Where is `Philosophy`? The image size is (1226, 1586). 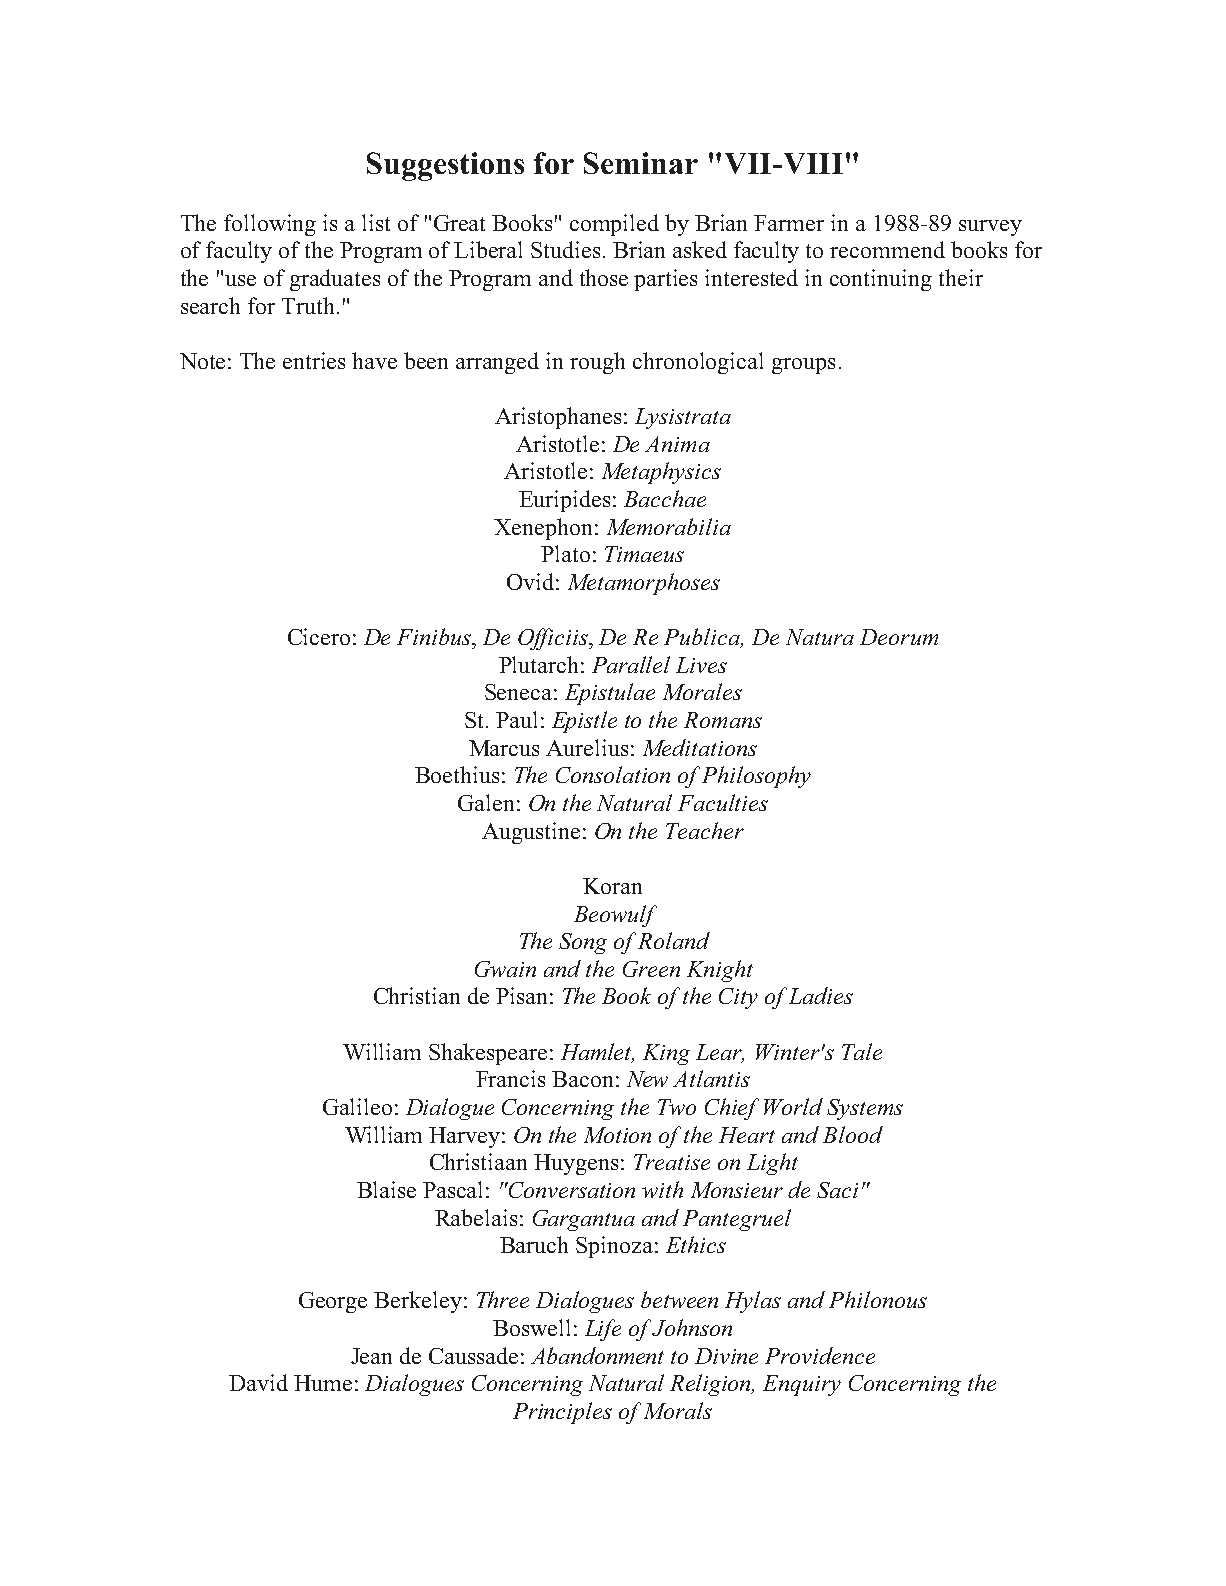
Philosophy is located at coordinates (756, 777).
